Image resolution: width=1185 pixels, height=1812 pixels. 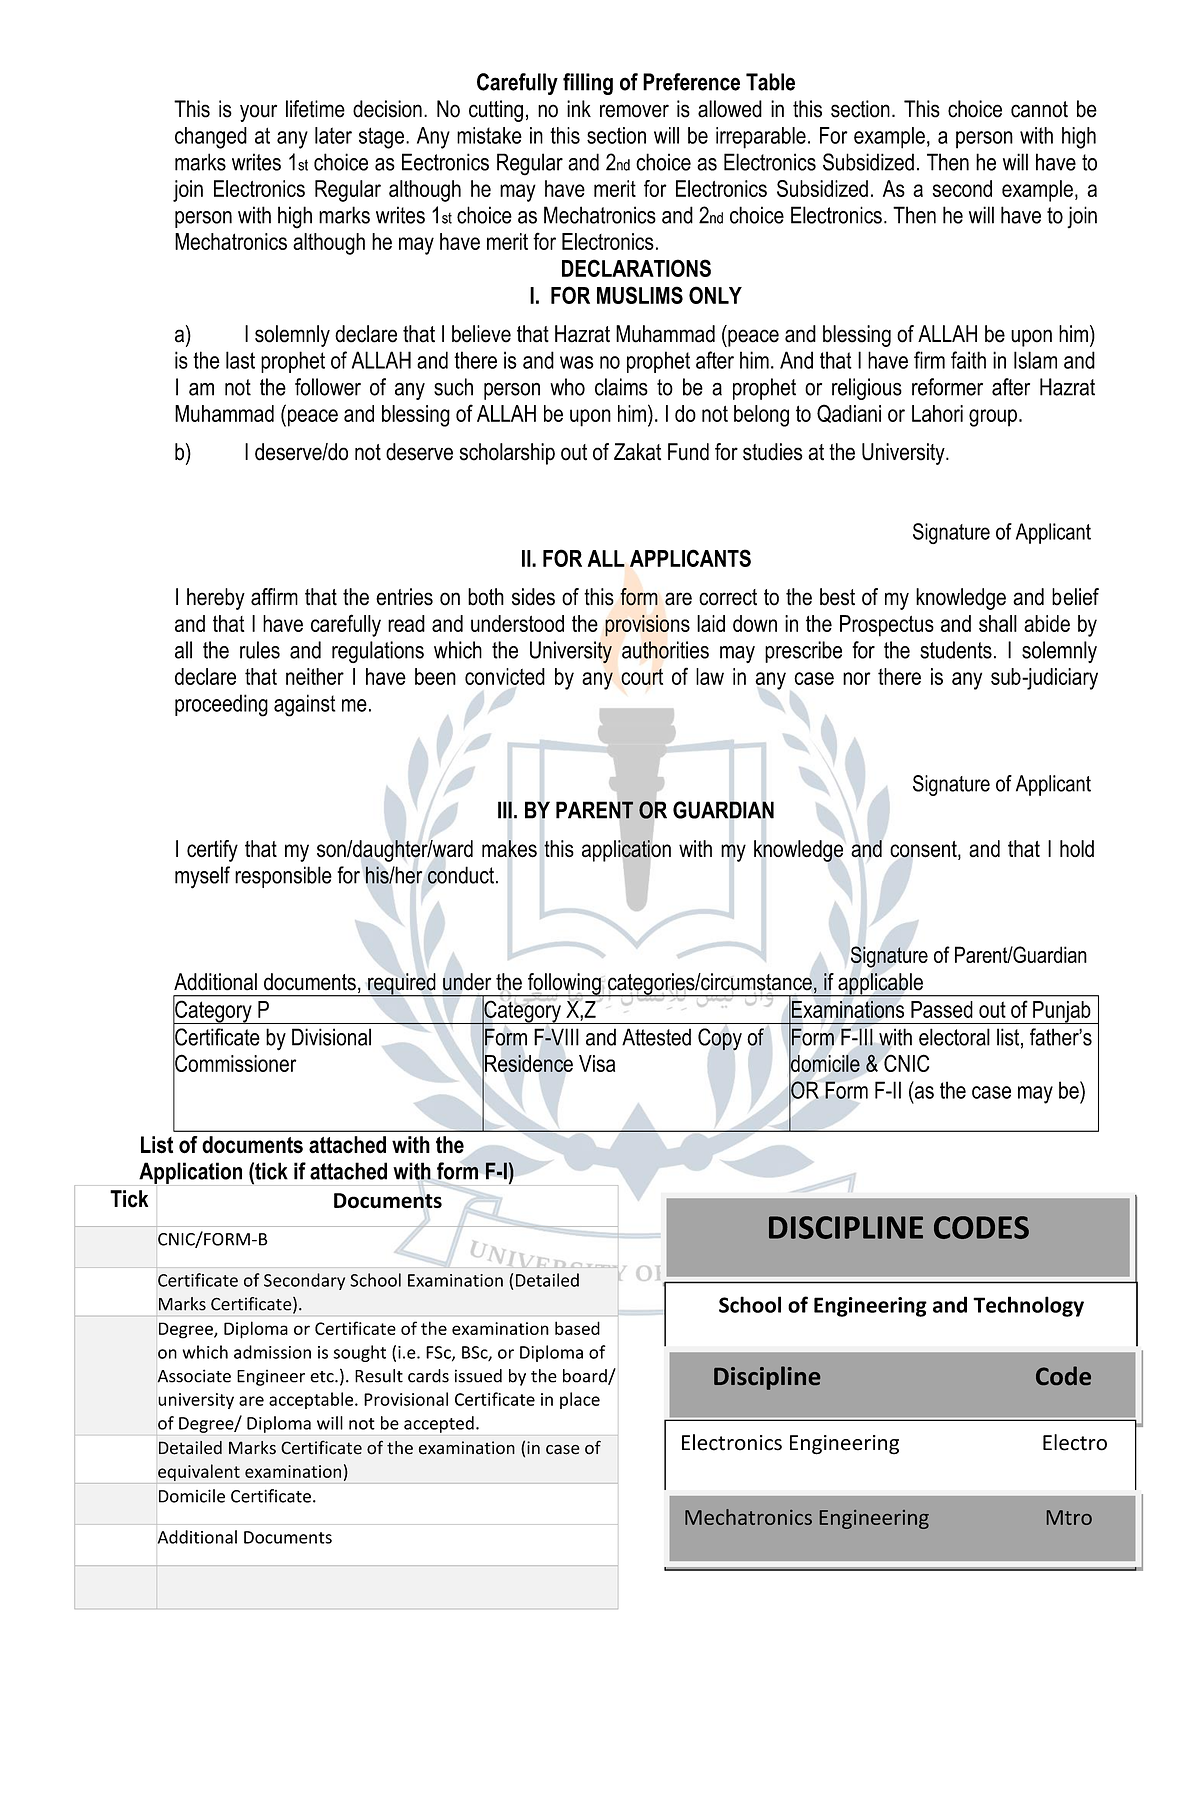 I want to click on cannot, so click(x=1039, y=109).
